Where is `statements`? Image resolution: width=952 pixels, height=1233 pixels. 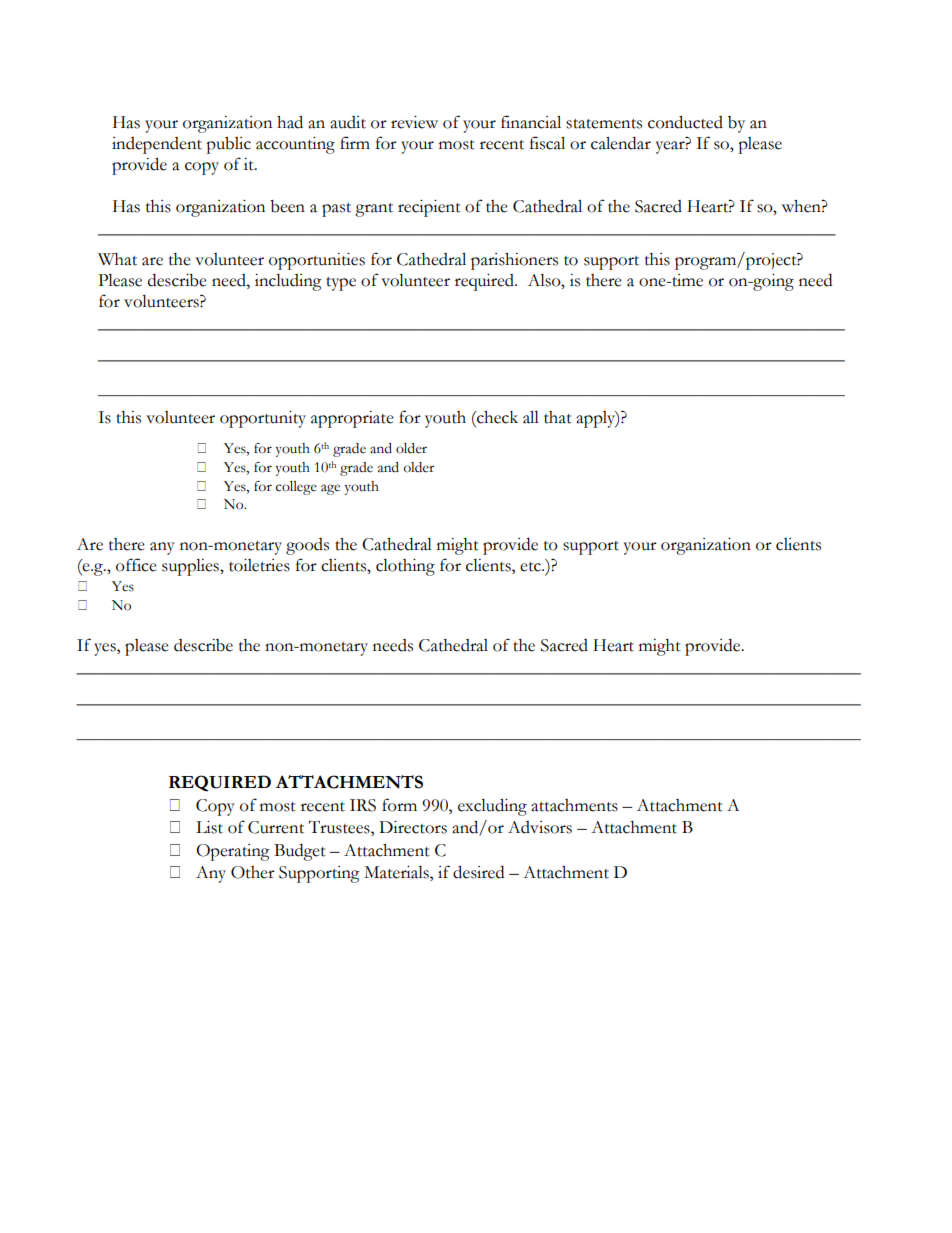 statements is located at coordinates (604, 124).
